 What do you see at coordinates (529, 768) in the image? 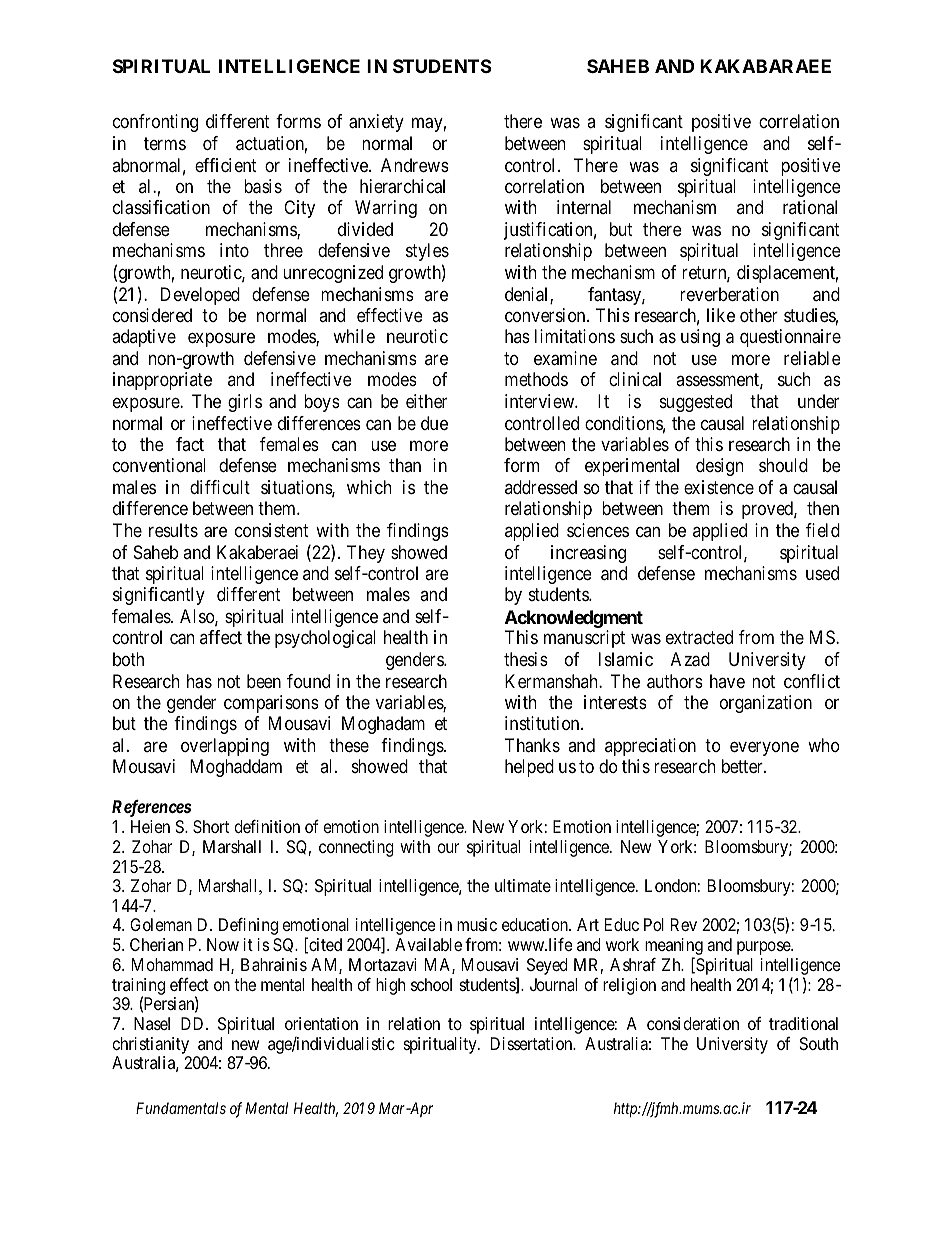
I see `helped` at bounding box center [529, 768].
